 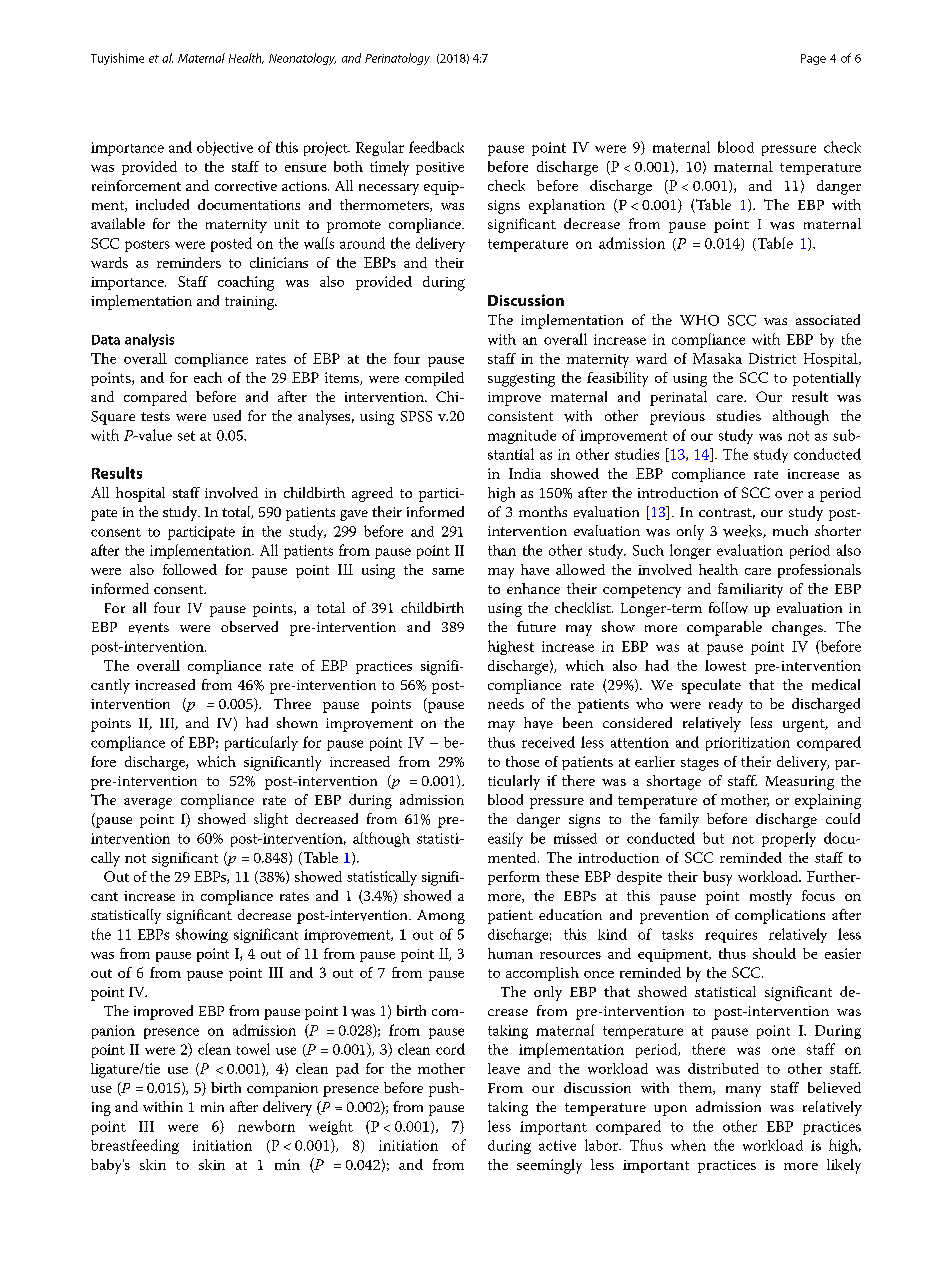 What do you see at coordinates (149, 628) in the document?
I see `events` at bounding box center [149, 628].
